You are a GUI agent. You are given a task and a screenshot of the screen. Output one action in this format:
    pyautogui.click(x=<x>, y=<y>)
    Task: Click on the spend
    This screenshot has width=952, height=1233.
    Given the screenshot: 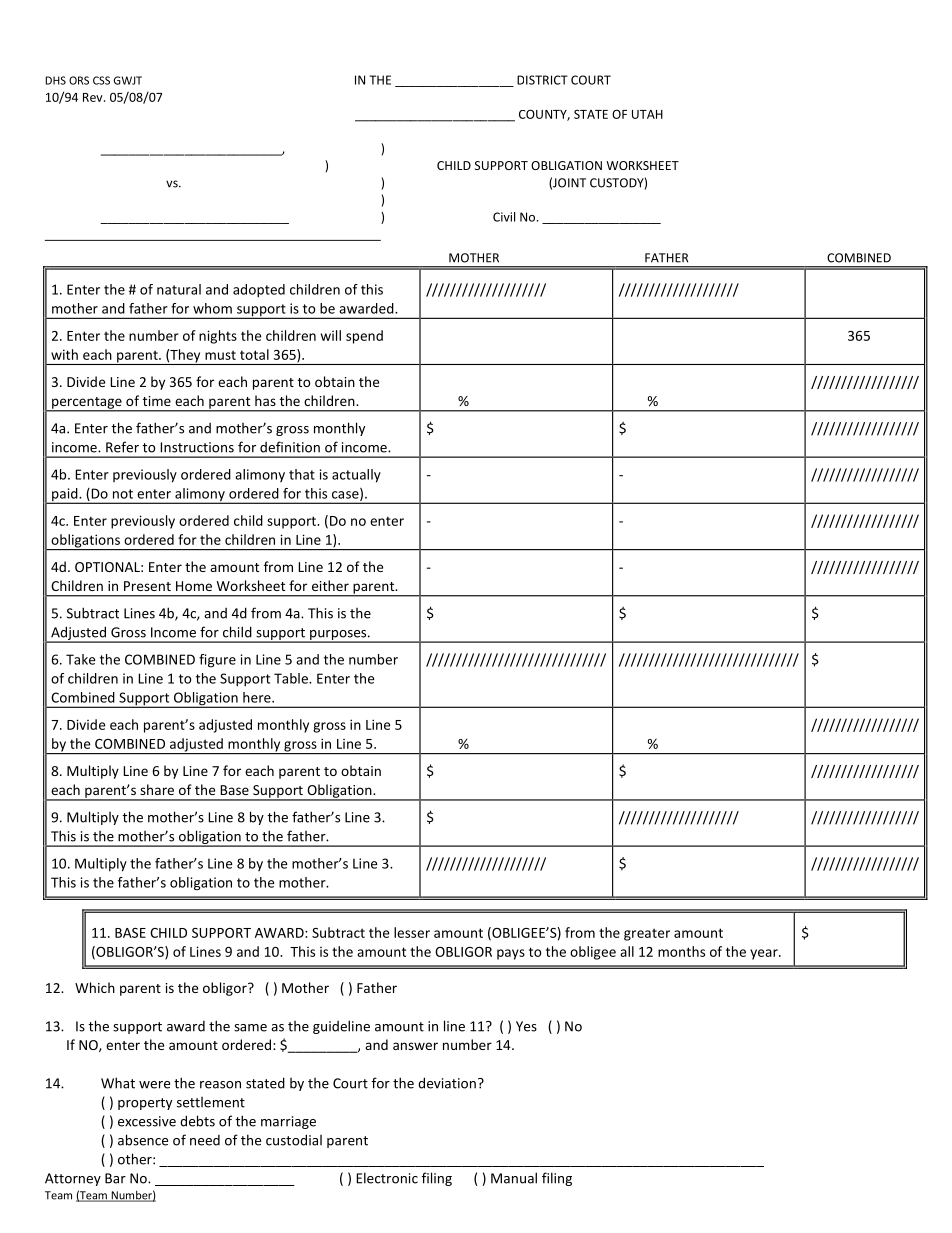 What is the action you would take?
    pyautogui.click(x=364, y=337)
